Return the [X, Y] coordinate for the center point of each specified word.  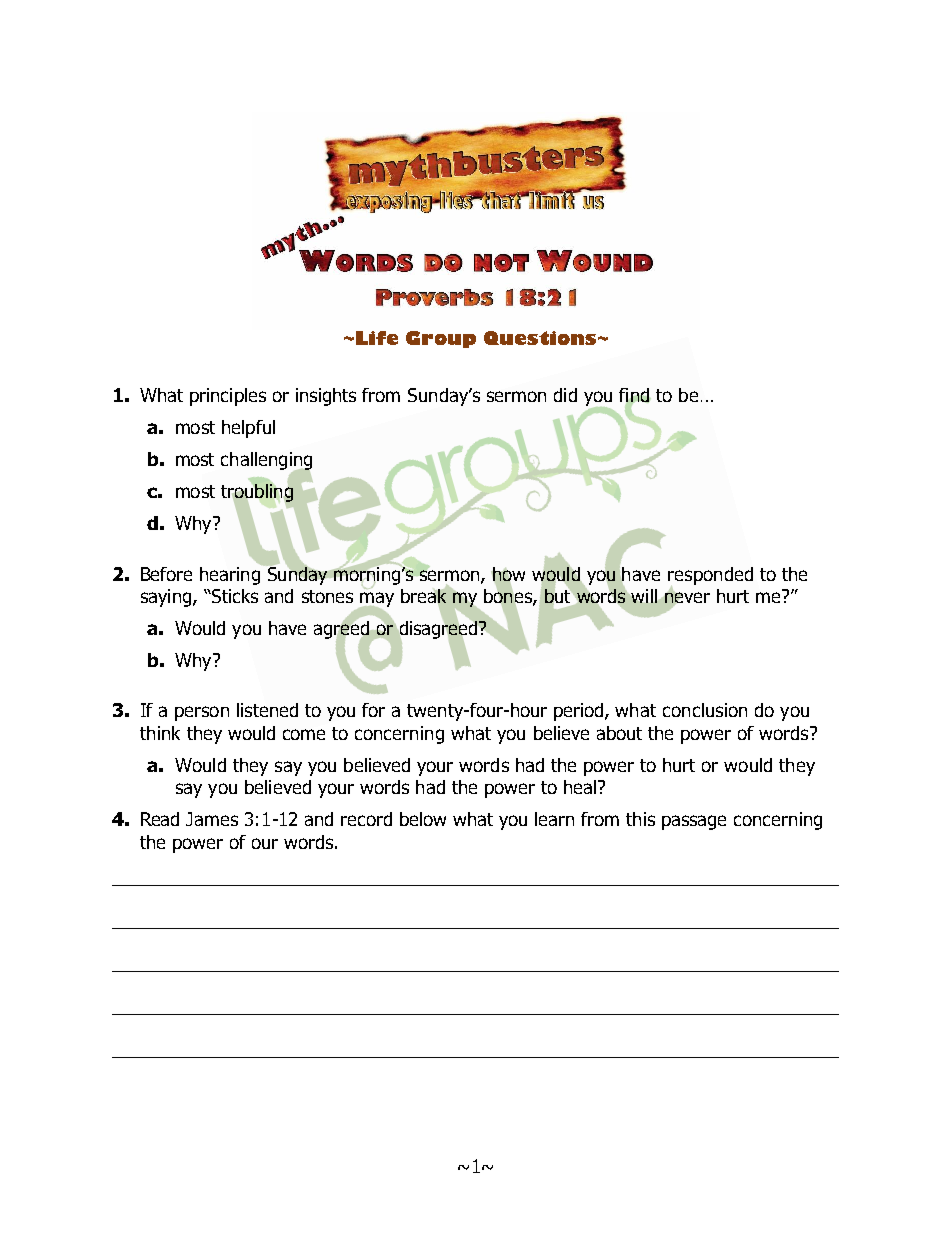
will [644, 596]
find [635, 396]
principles [228, 397]
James [212, 819]
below [423, 819]
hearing [231, 574]
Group [441, 339]
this [640, 819]
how [508, 575]
